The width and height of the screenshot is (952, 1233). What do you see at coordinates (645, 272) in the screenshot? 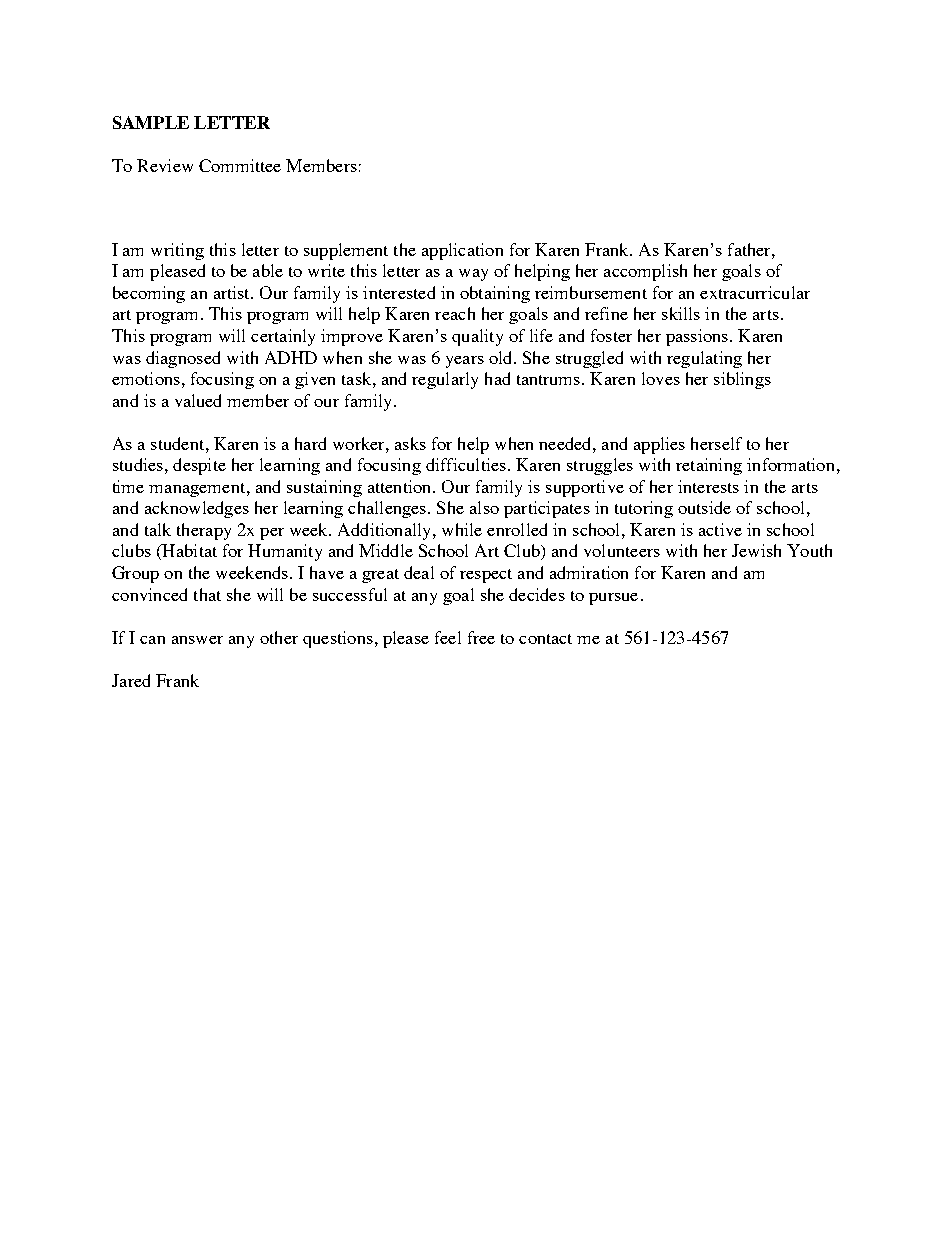
I see `accomplish` at bounding box center [645, 272].
